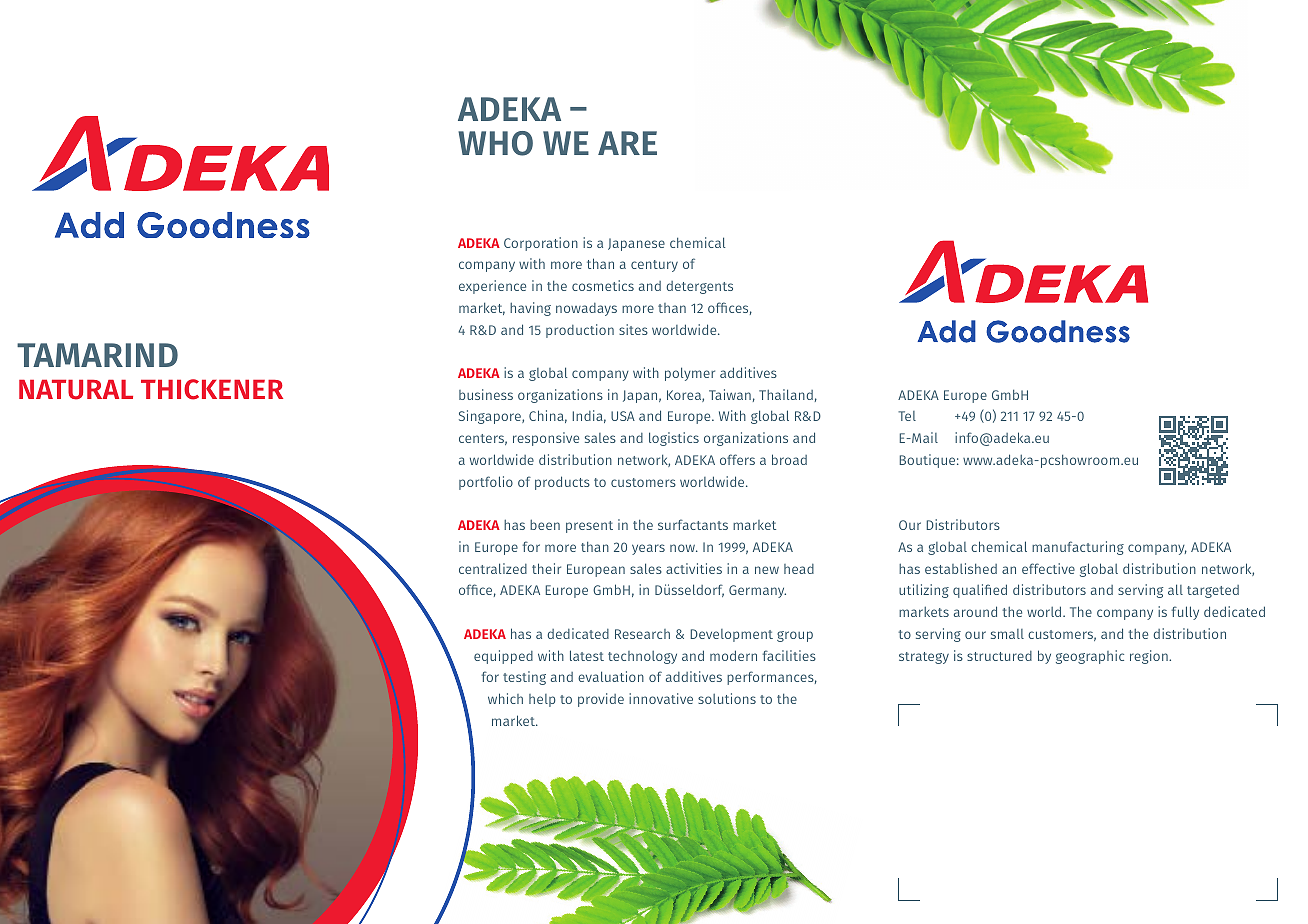 The image size is (1308, 924). Describe the element at coordinates (654, 266) in the image. I see `century` at that location.
